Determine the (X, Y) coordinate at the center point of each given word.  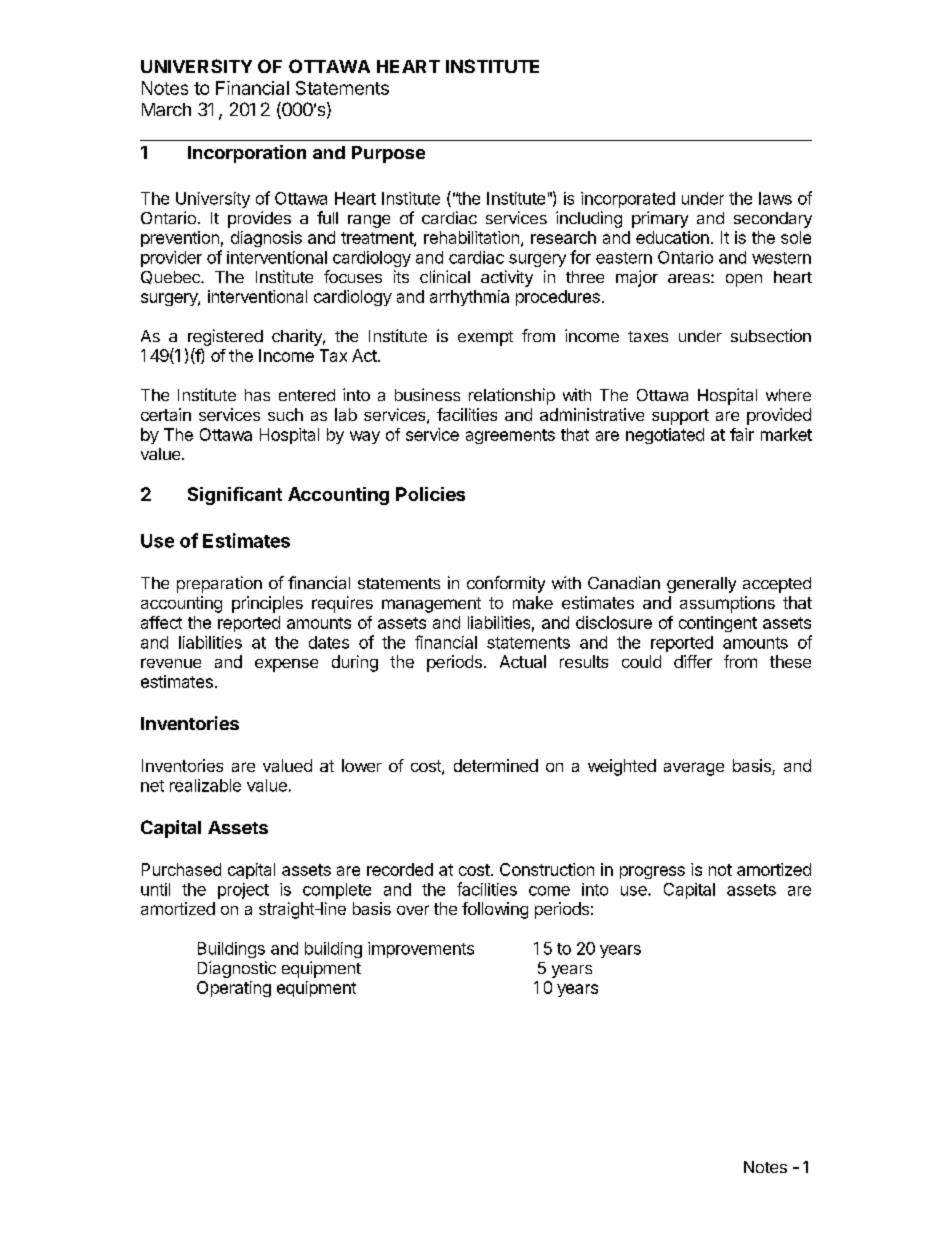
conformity (506, 584)
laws (775, 198)
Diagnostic (237, 969)
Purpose (388, 154)
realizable (205, 785)
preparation (219, 584)
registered (225, 337)
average (694, 769)
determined (496, 765)
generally (701, 585)
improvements (421, 950)
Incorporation (247, 154)
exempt (485, 338)
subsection (771, 335)
